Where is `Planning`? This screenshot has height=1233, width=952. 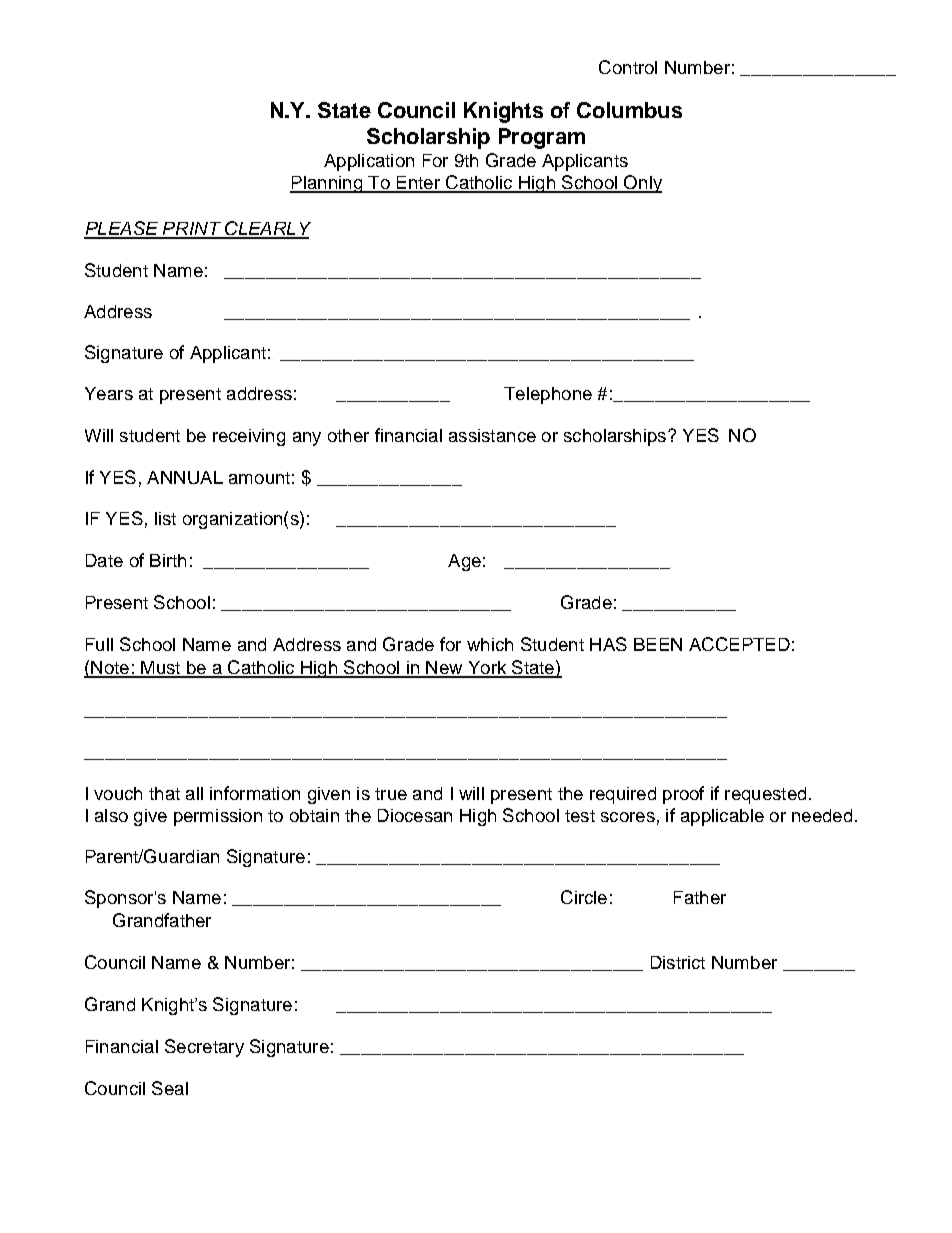 Planning is located at coordinates (327, 184).
